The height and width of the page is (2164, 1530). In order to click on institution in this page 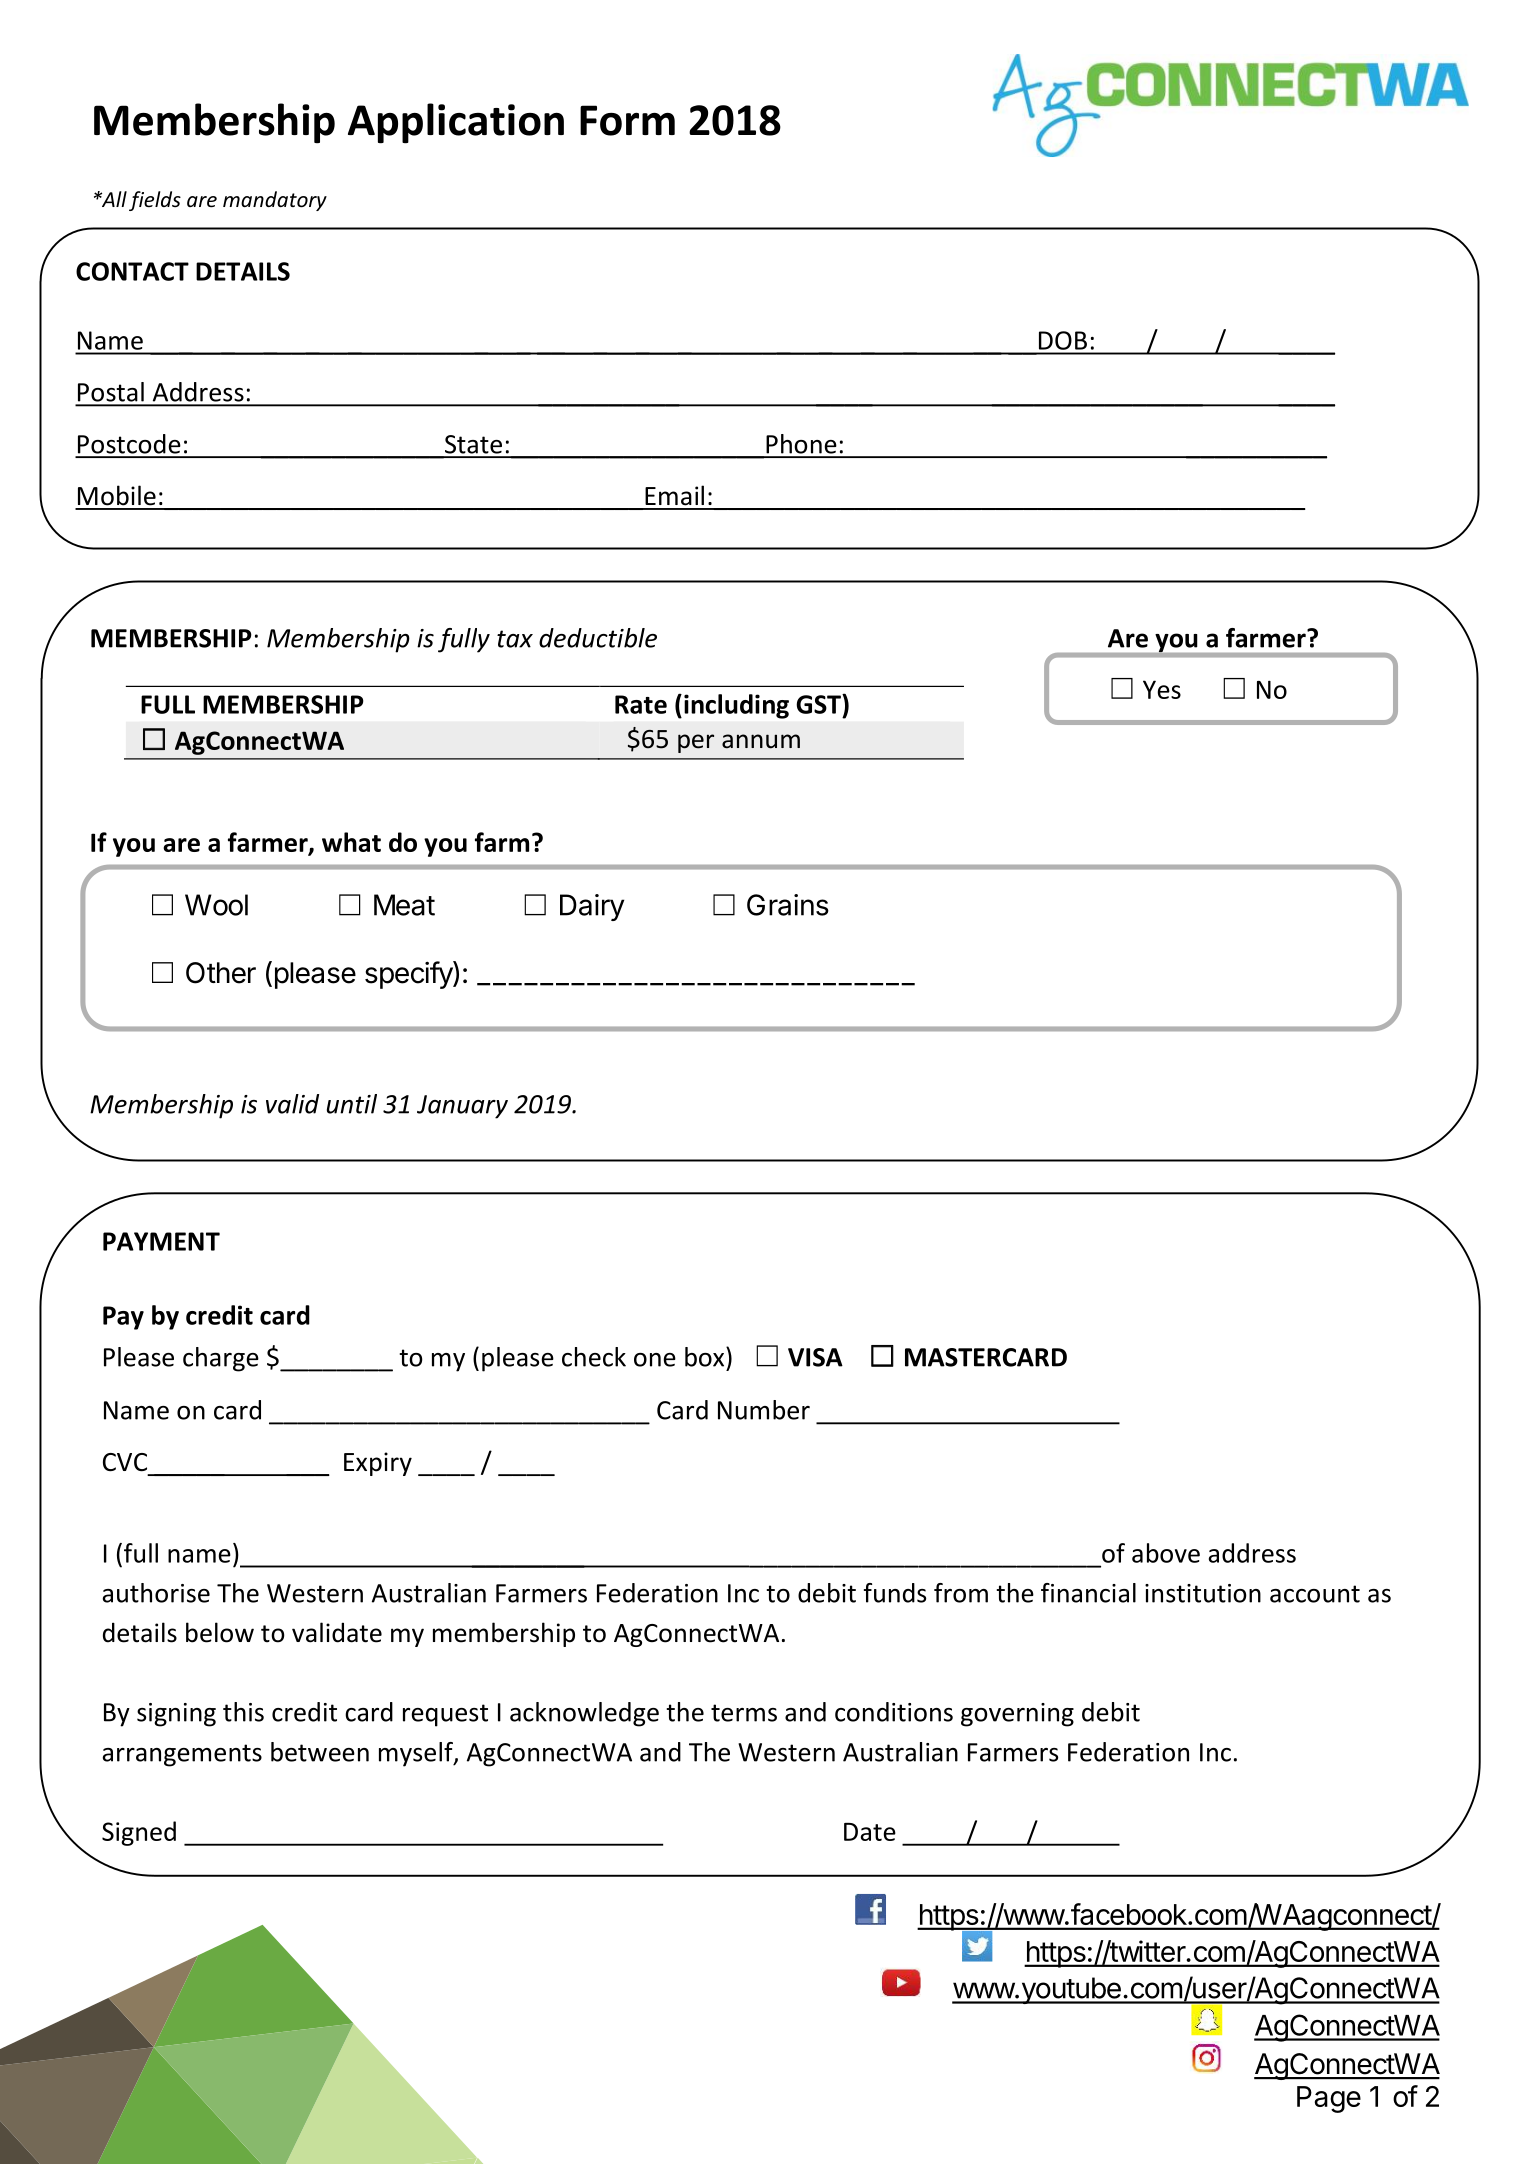, I will do `click(1203, 1593)`.
